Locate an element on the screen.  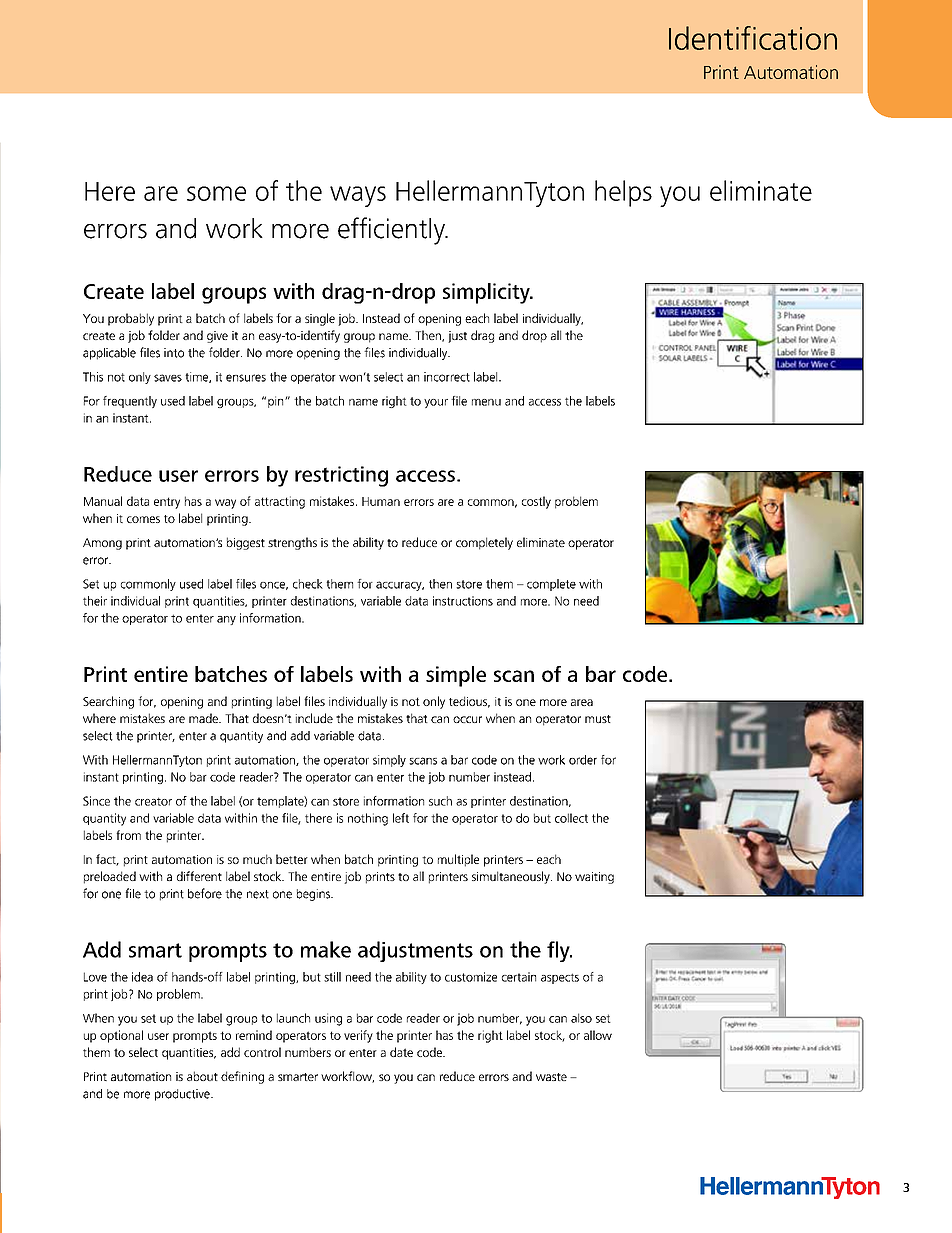
costly is located at coordinates (536, 502).
